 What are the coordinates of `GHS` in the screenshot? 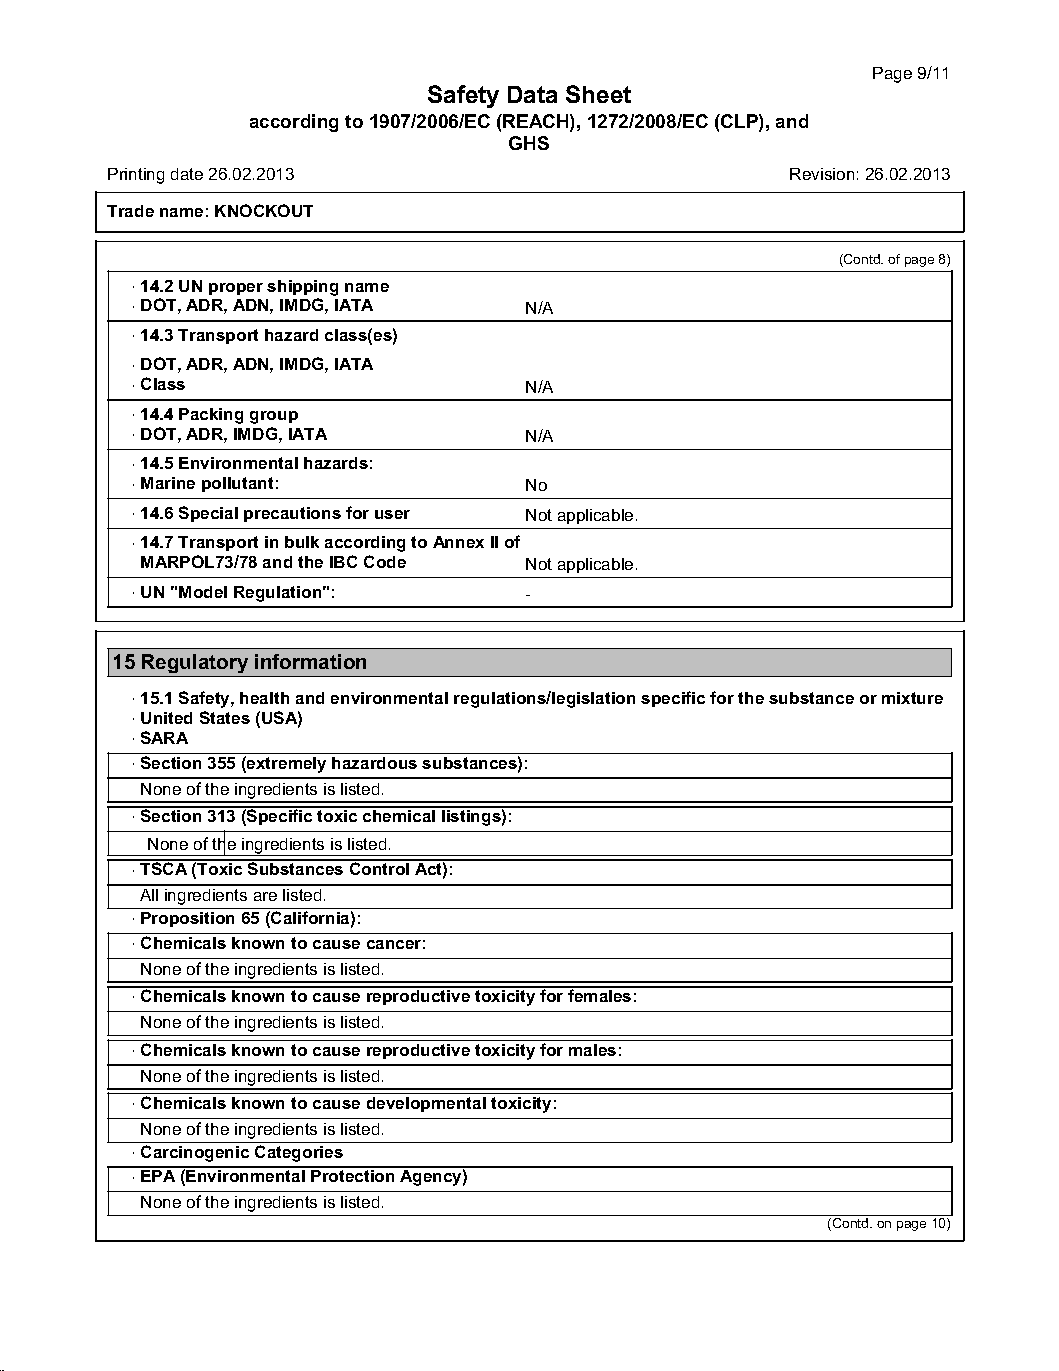 It's located at (529, 143).
